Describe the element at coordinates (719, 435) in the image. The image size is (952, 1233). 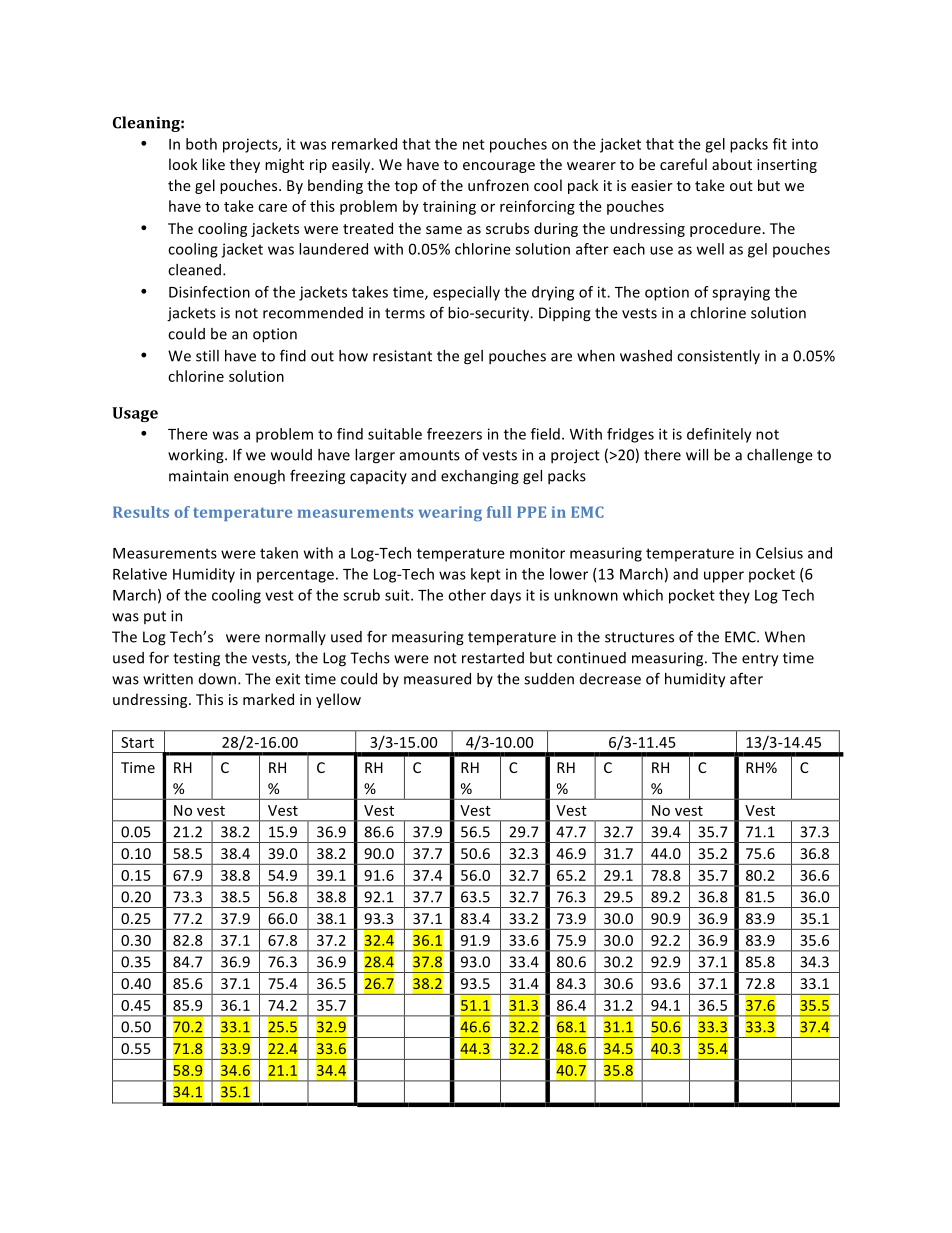
I see `definitely` at that location.
